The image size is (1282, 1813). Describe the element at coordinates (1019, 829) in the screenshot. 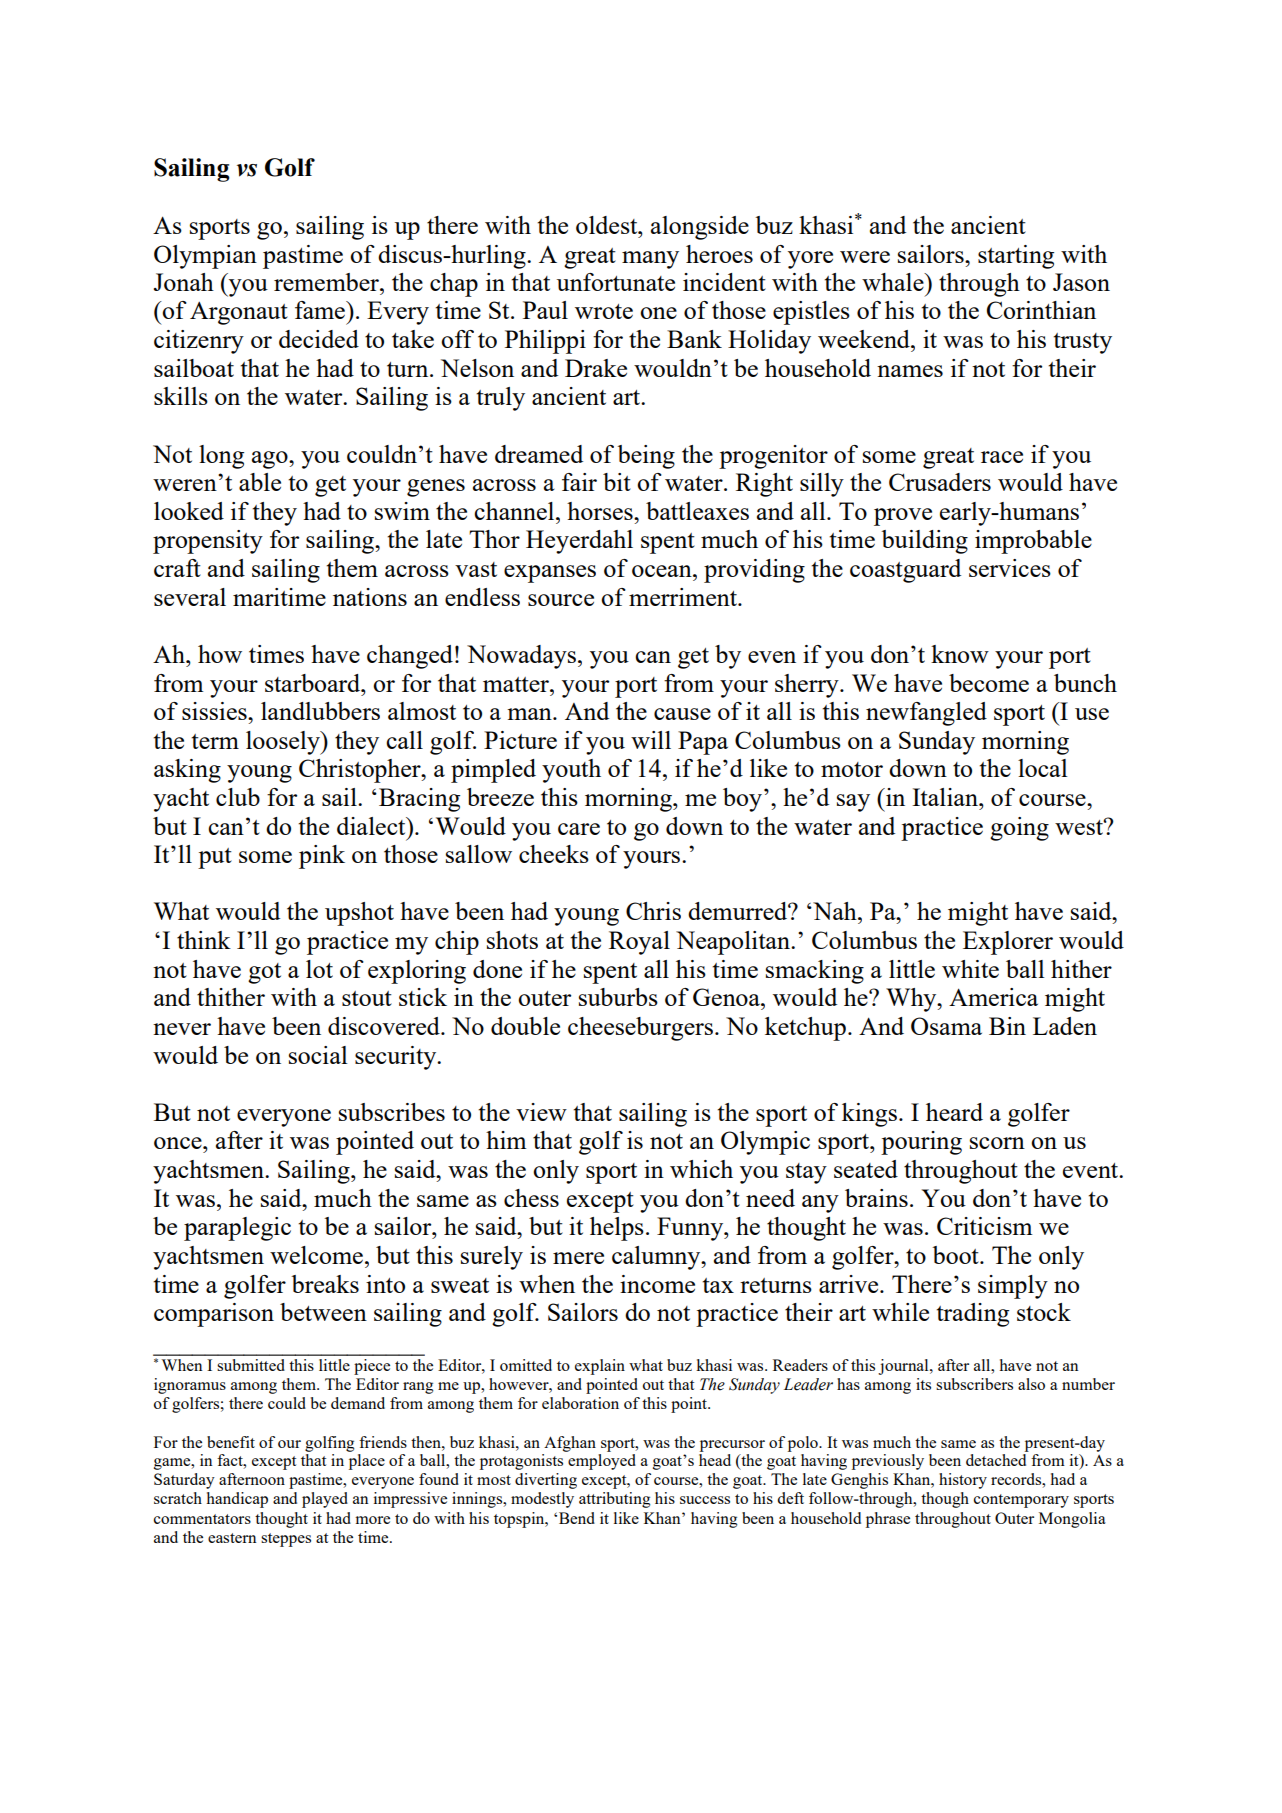

I see `going` at that location.
